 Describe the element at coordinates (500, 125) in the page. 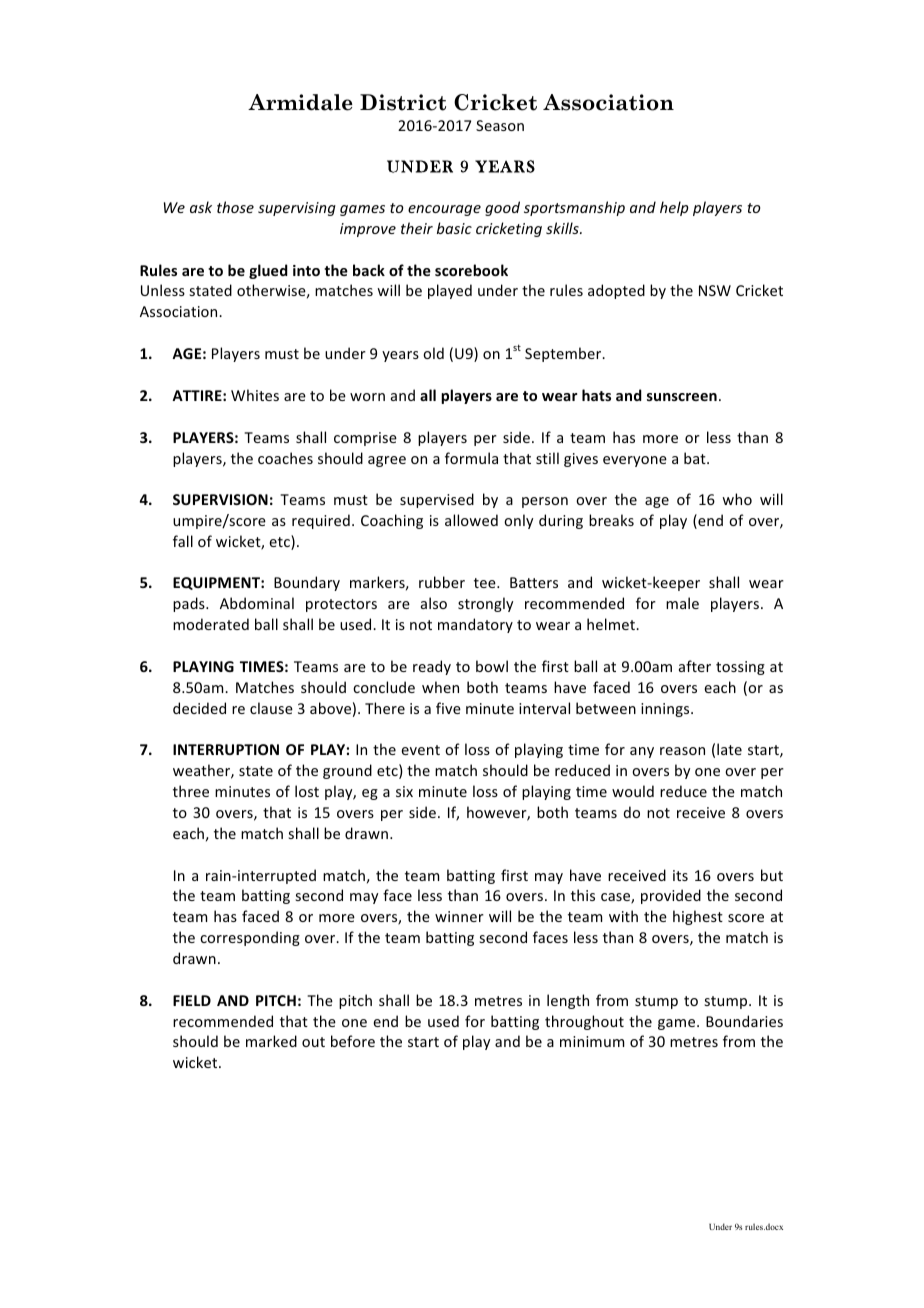

I see `Season` at that location.
